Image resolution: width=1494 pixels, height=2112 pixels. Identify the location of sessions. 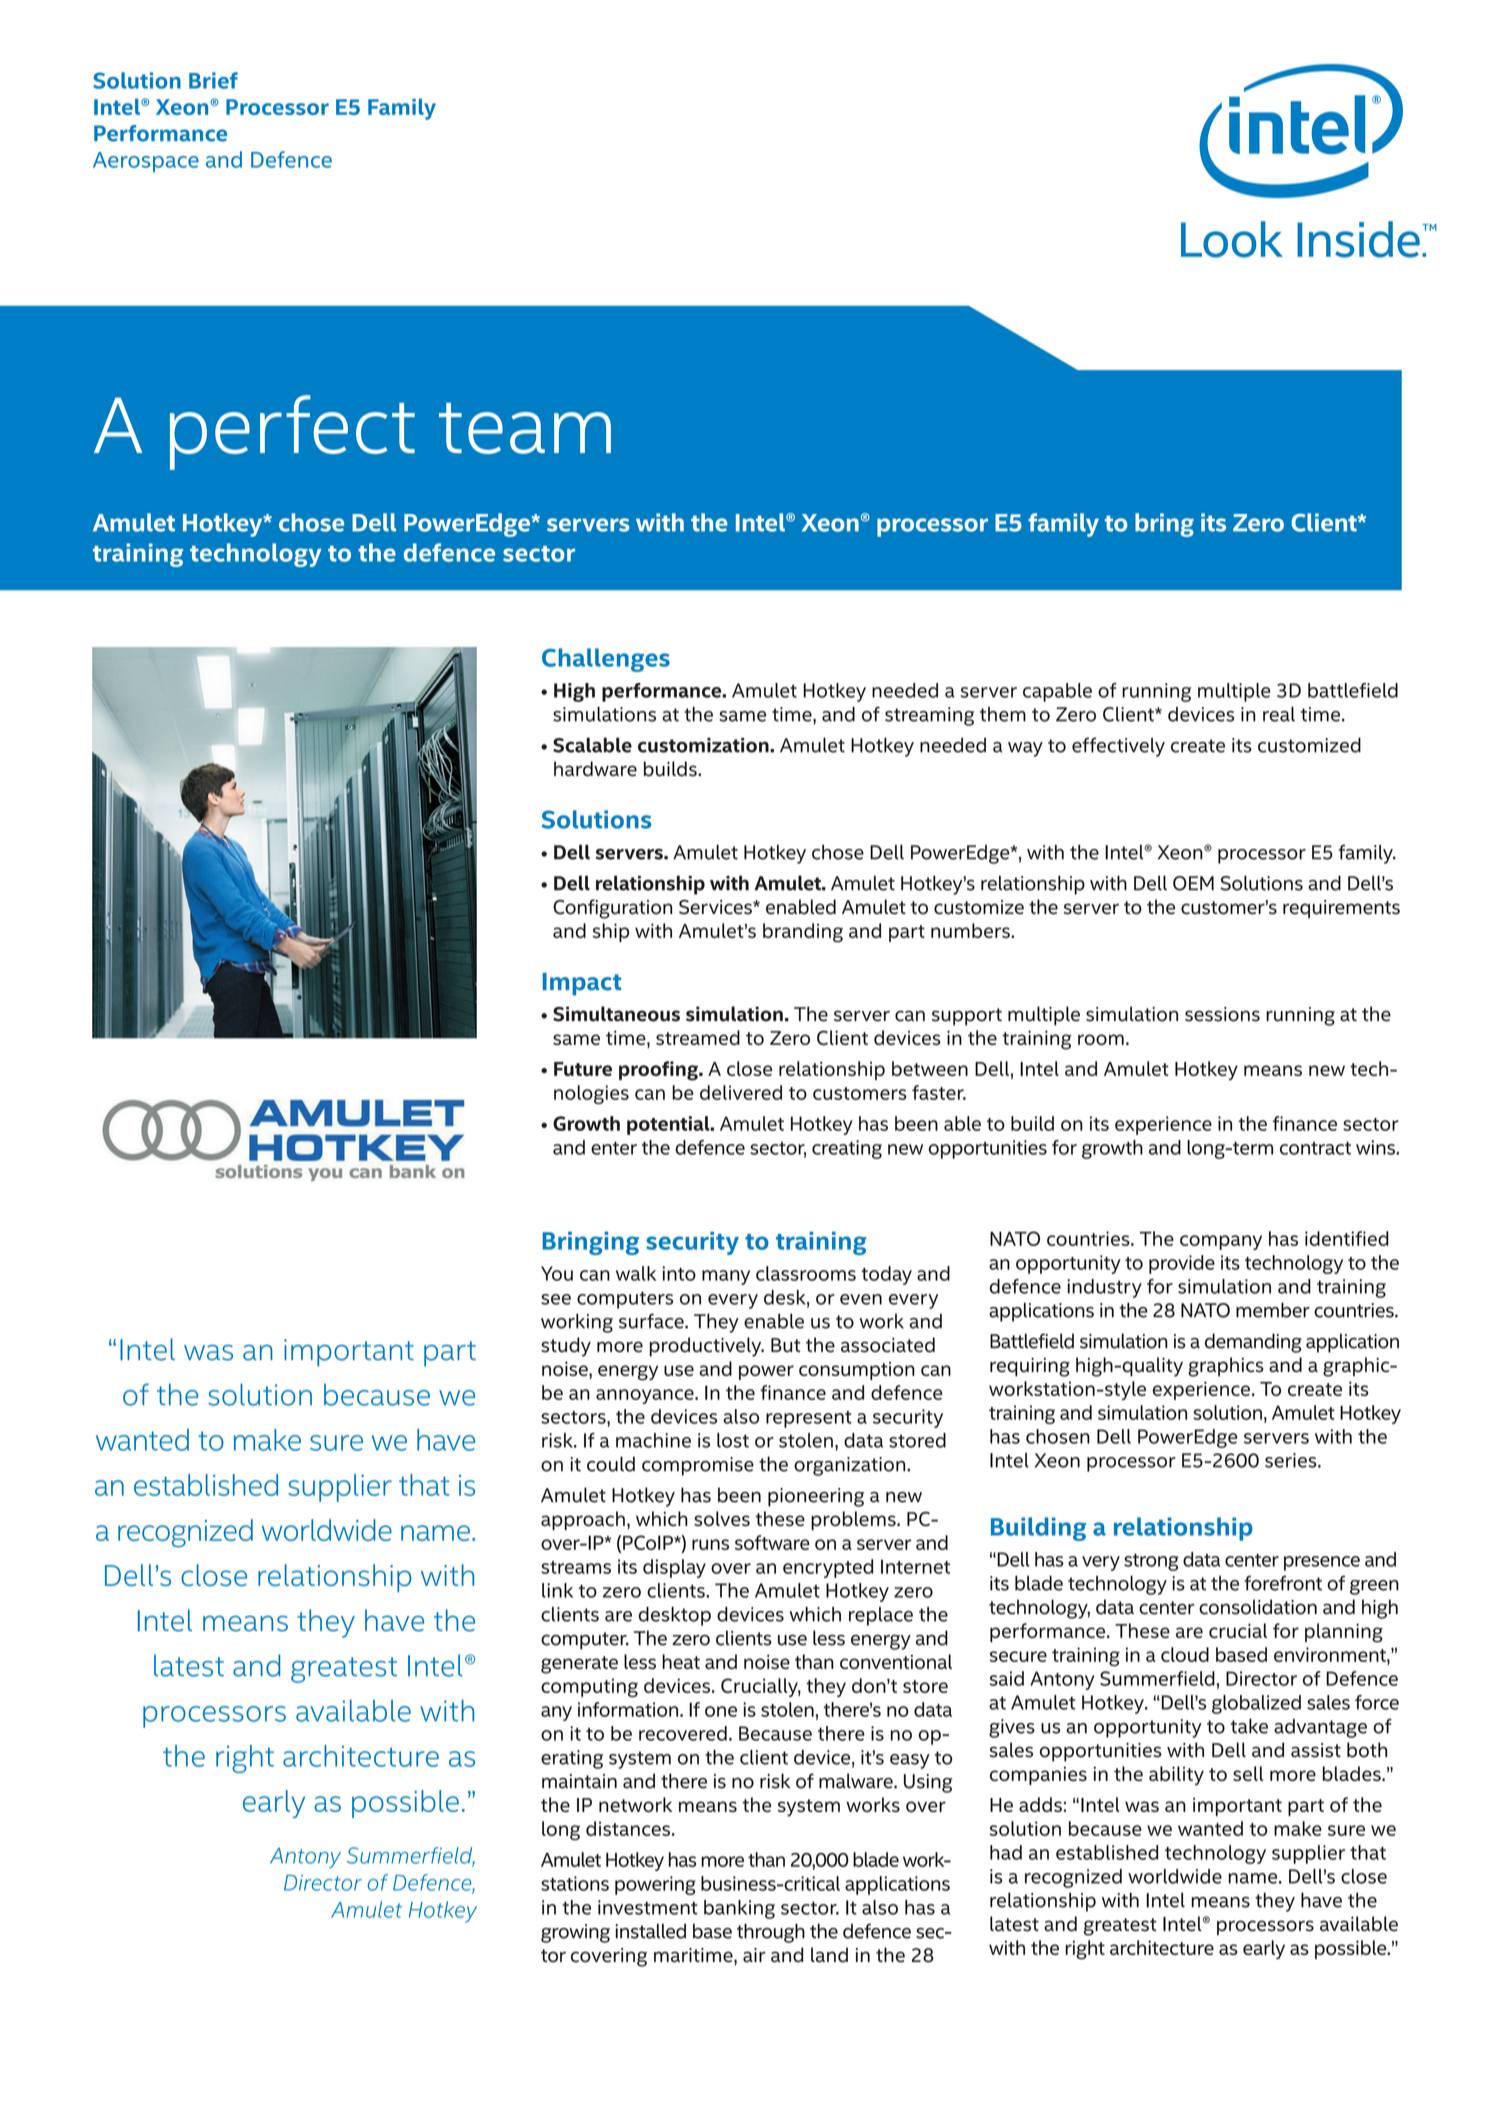
(1222, 1014).
